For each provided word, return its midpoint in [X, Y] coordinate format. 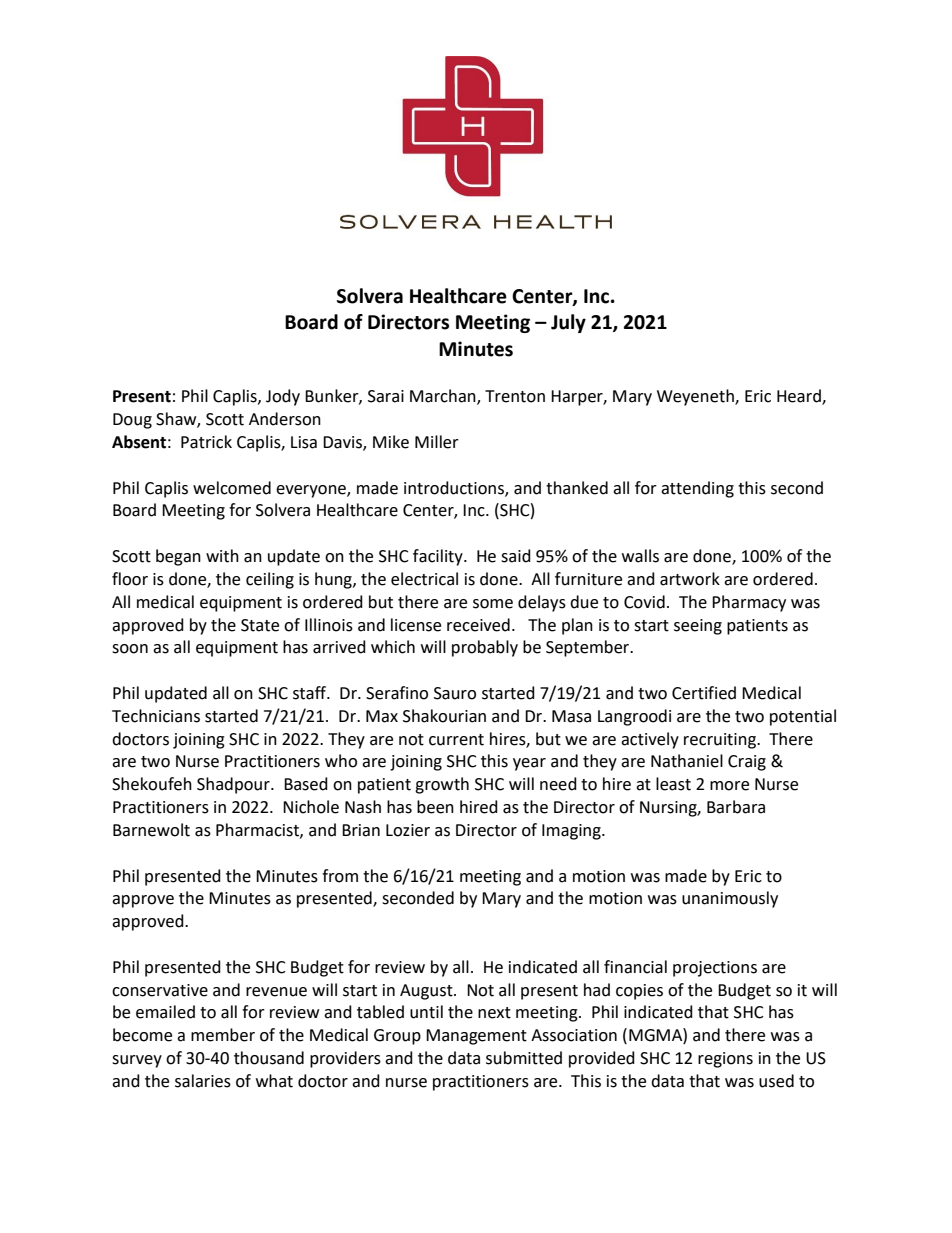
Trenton [515, 396]
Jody [283, 397]
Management [476, 1037]
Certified [704, 693]
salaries [203, 1081]
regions [725, 1060]
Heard [800, 397]
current [456, 740]
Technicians [156, 716]
